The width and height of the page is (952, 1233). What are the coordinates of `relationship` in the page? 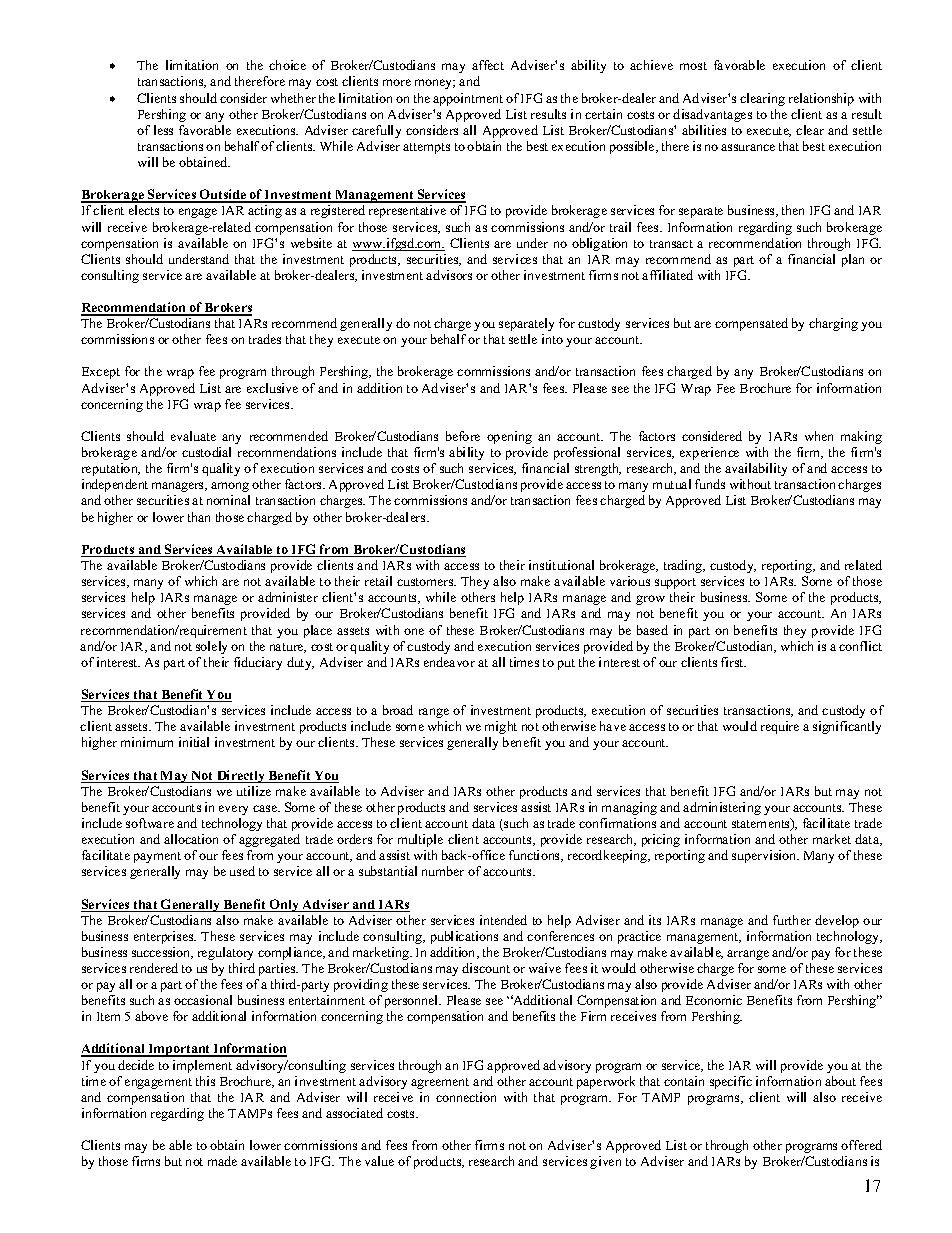 It's located at (821, 99).
